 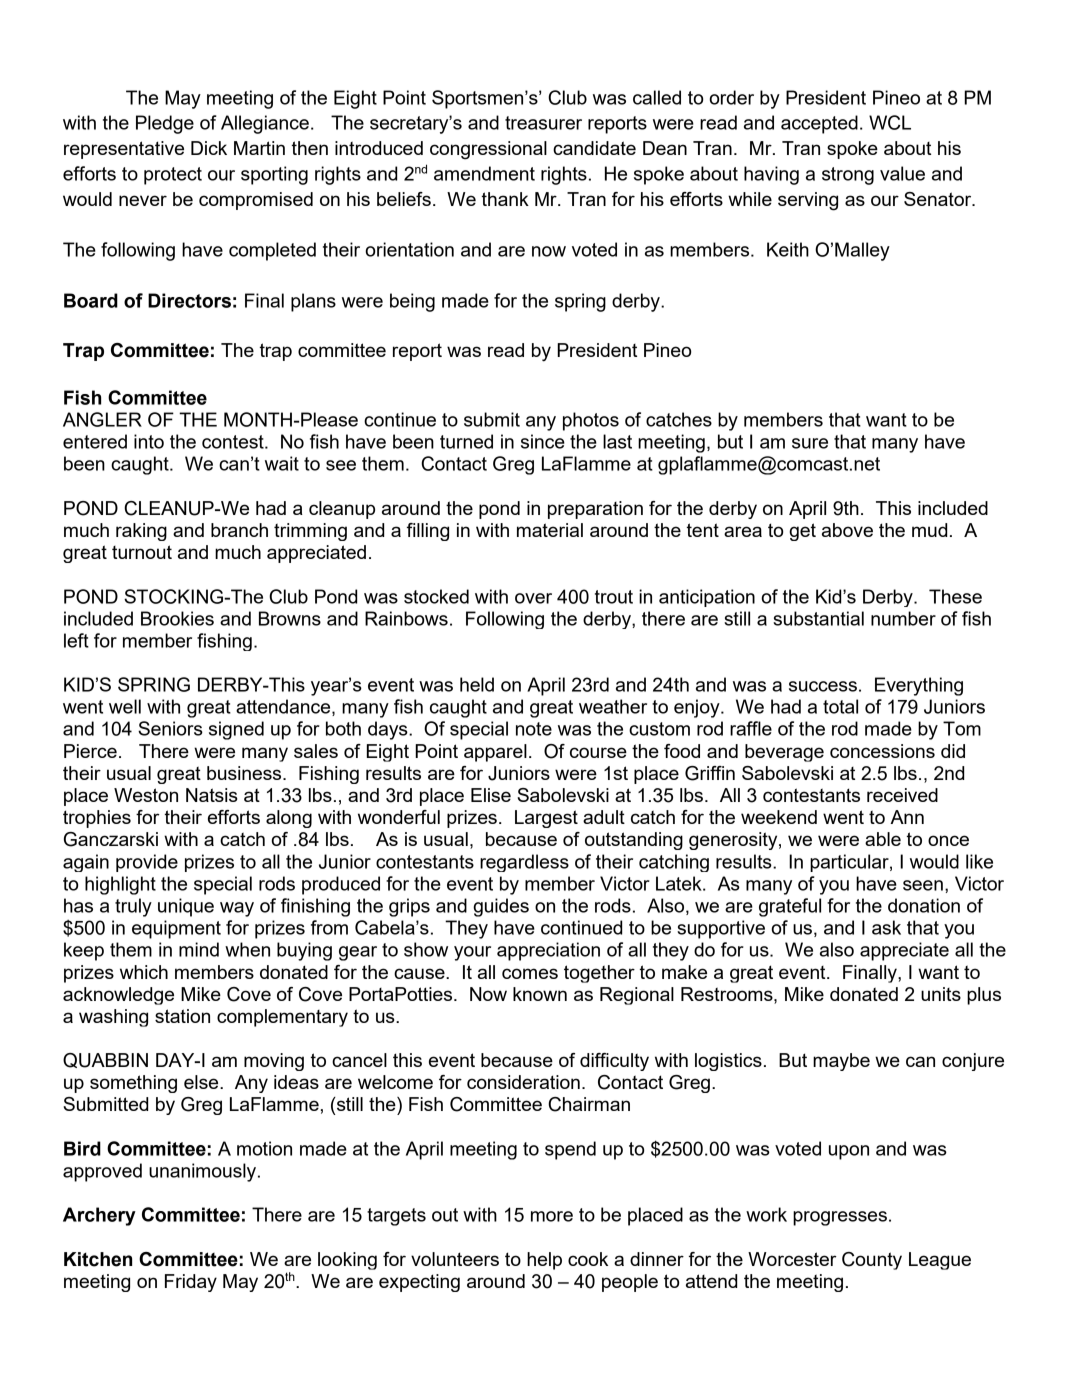 I want to click on congressional, so click(x=488, y=150).
